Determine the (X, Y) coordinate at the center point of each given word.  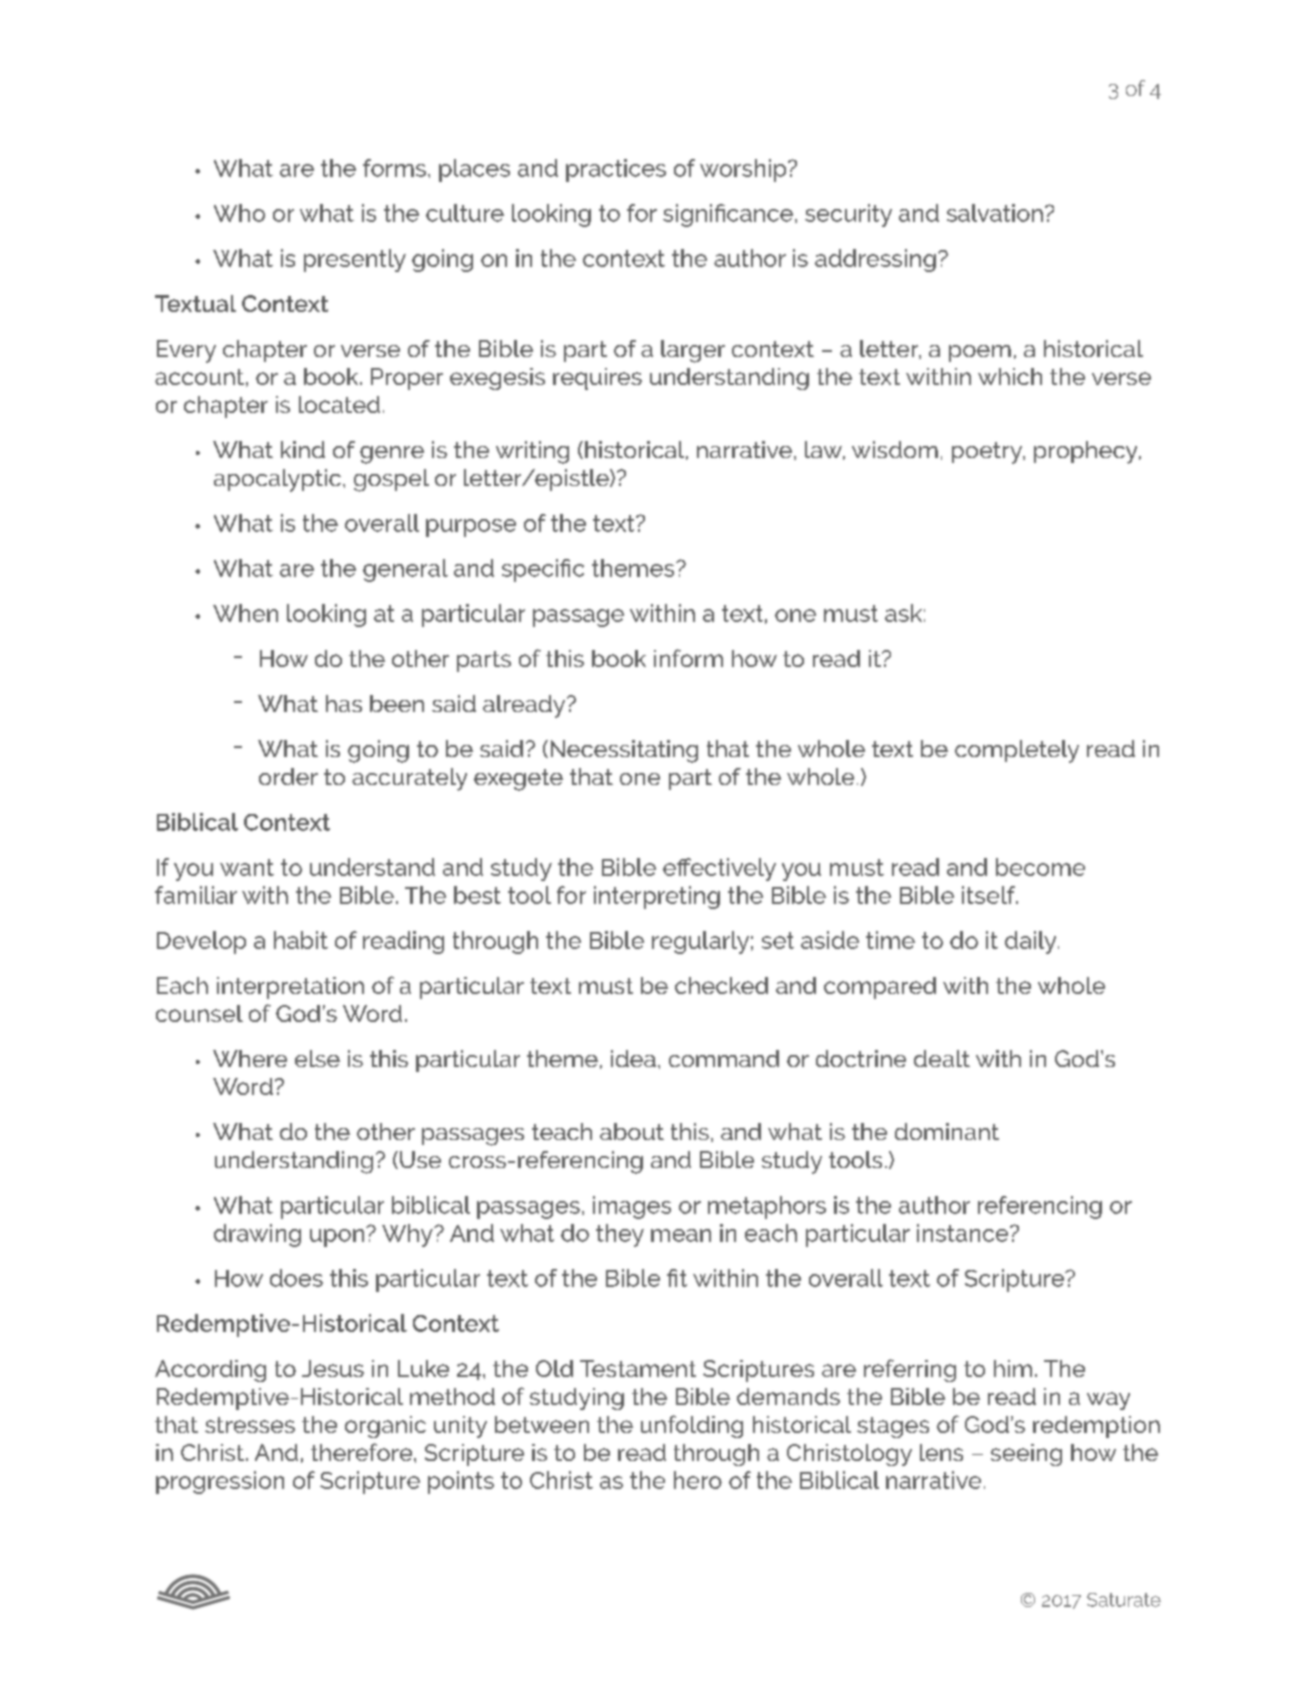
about (632, 1131)
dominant (947, 1131)
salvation (995, 213)
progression (220, 1482)
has (344, 703)
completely (1017, 751)
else (317, 1058)
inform (688, 658)
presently (355, 260)
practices (616, 170)
